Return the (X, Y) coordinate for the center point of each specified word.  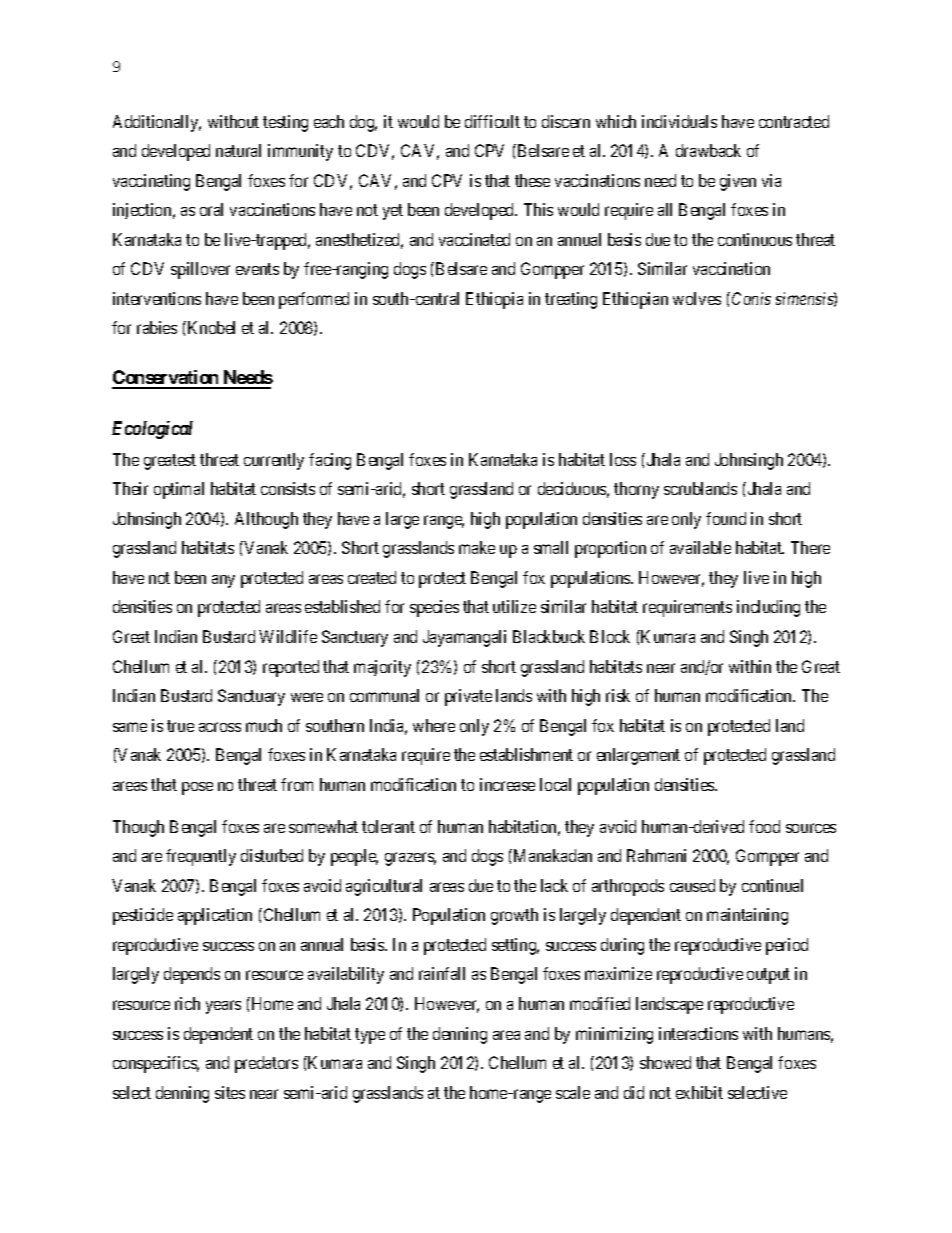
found (726, 518)
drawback (708, 150)
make (477, 547)
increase (507, 784)
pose (197, 788)
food (764, 826)
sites (230, 1092)
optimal (179, 490)
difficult (492, 121)
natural (238, 150)
